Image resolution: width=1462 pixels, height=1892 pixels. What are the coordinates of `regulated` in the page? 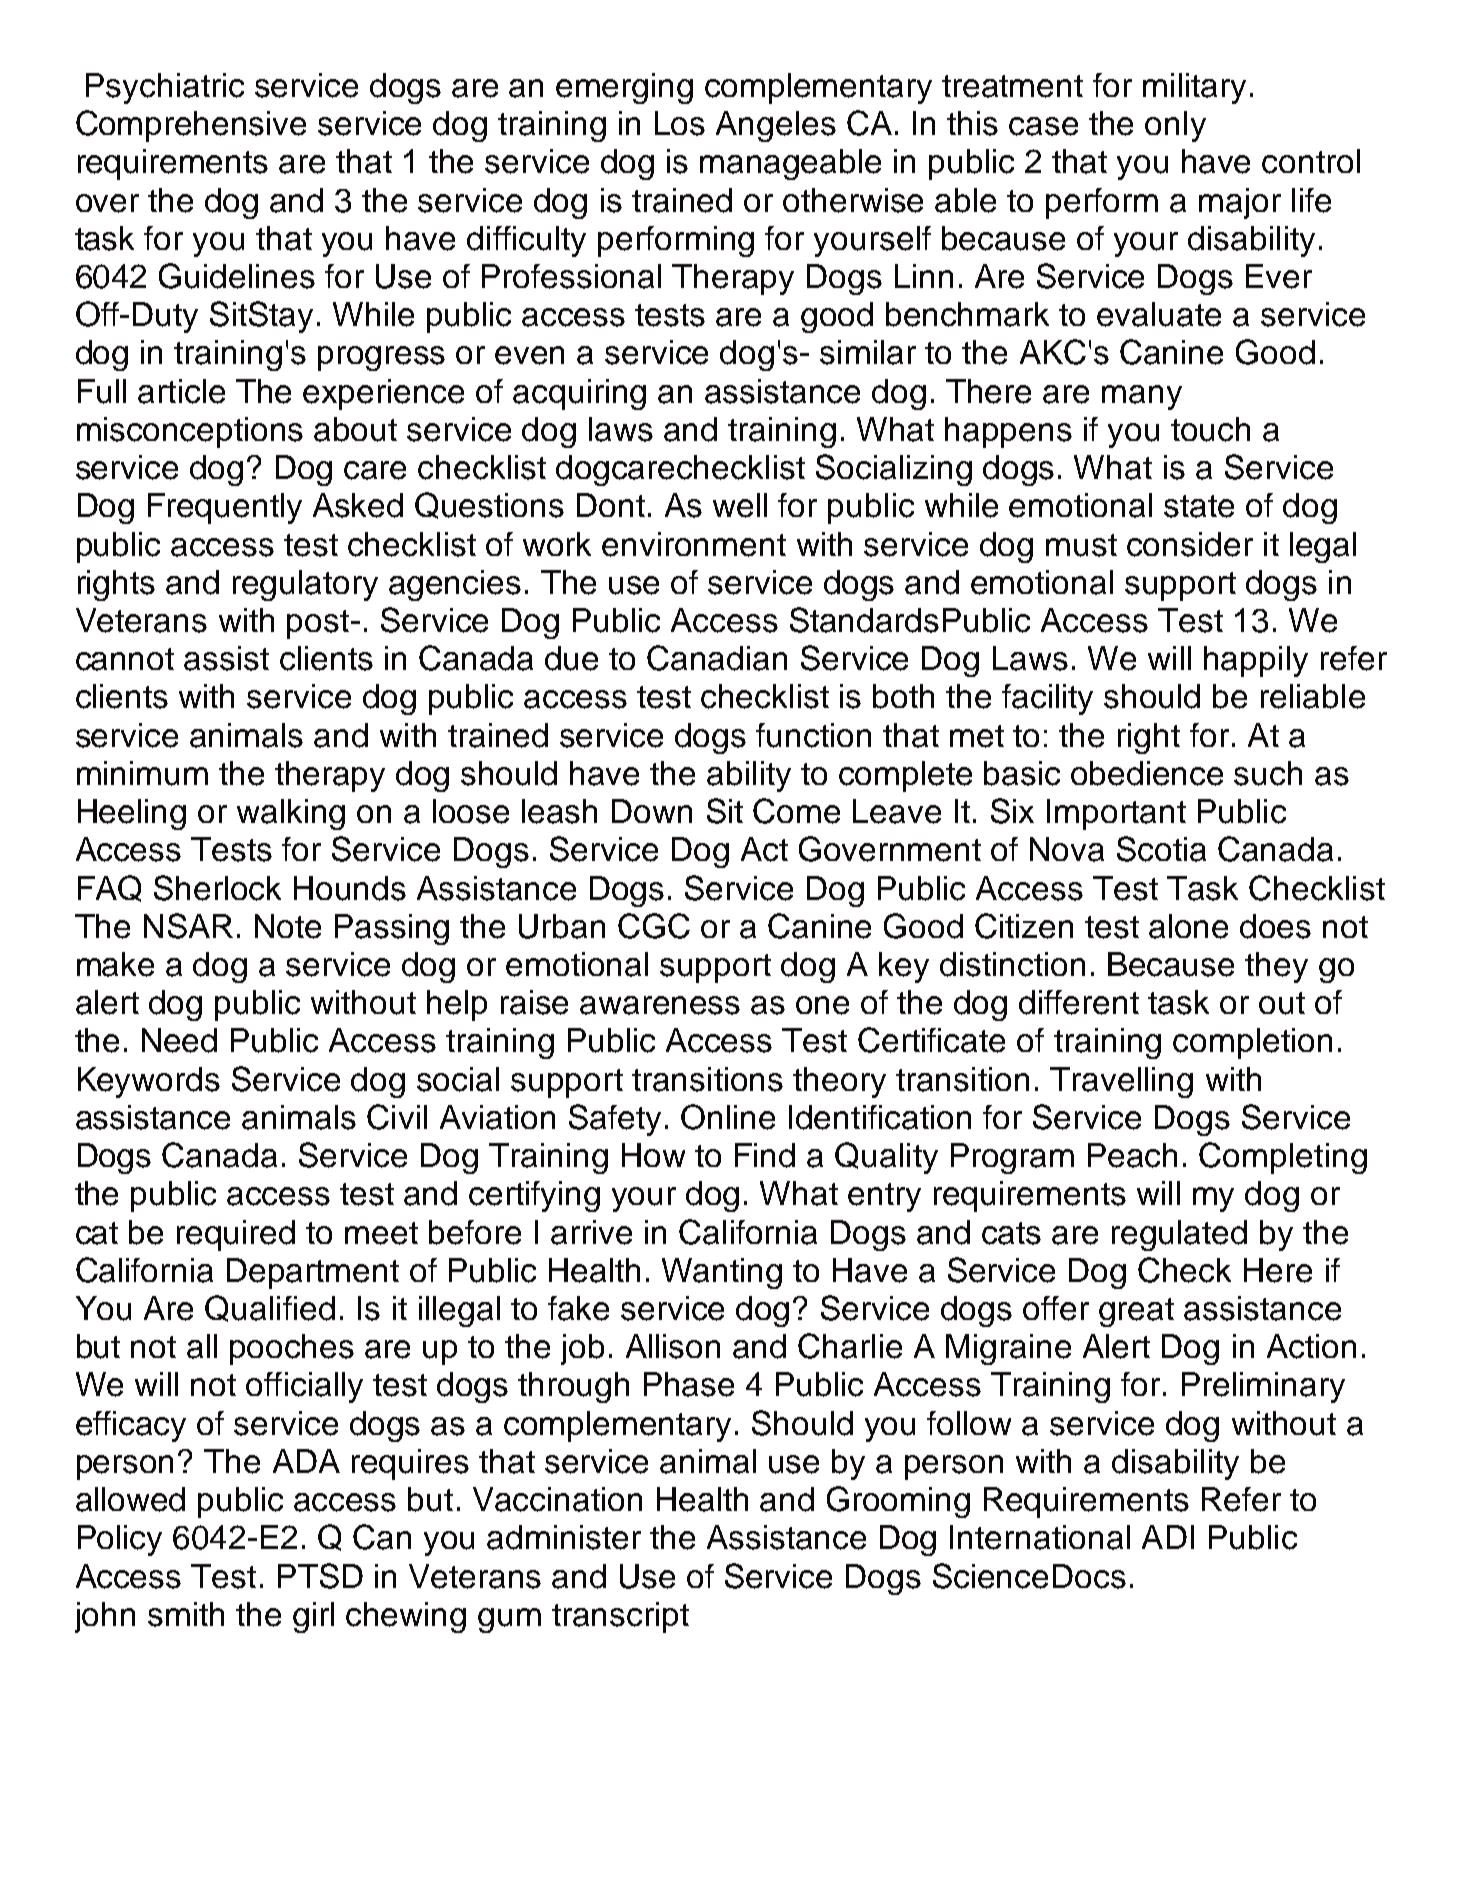 It's located at (1179, 1235).
